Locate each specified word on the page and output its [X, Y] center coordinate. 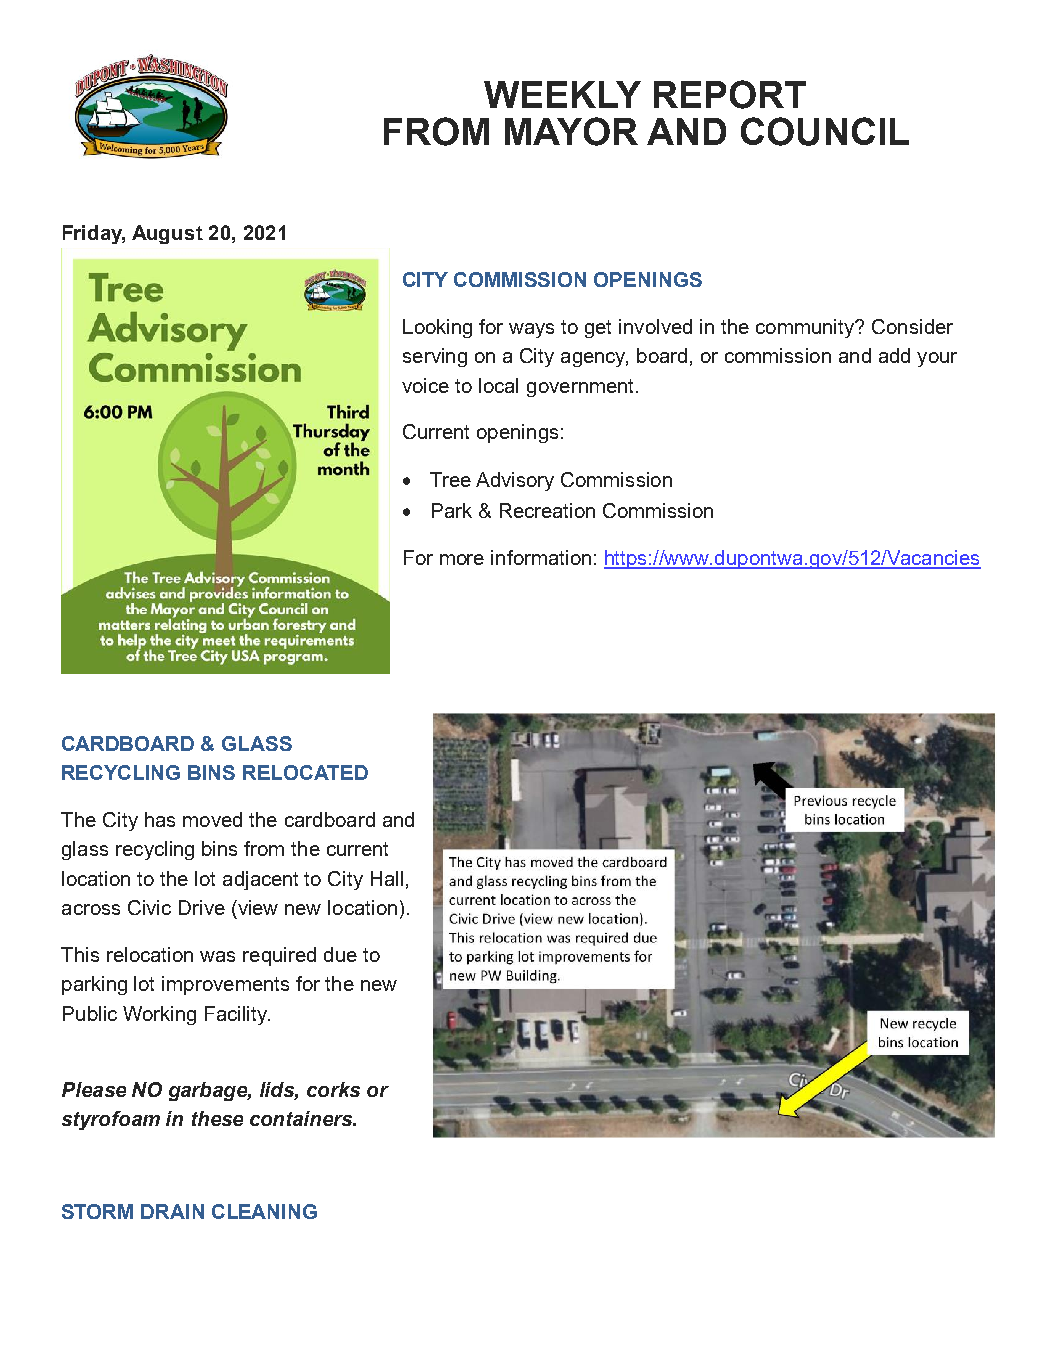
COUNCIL [825, 131]
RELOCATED [305, 772]
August [167, 234]
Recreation [547, 510]
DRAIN [172, 1211]
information [541, 557]
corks [333, 1089]
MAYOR [571, 131]
